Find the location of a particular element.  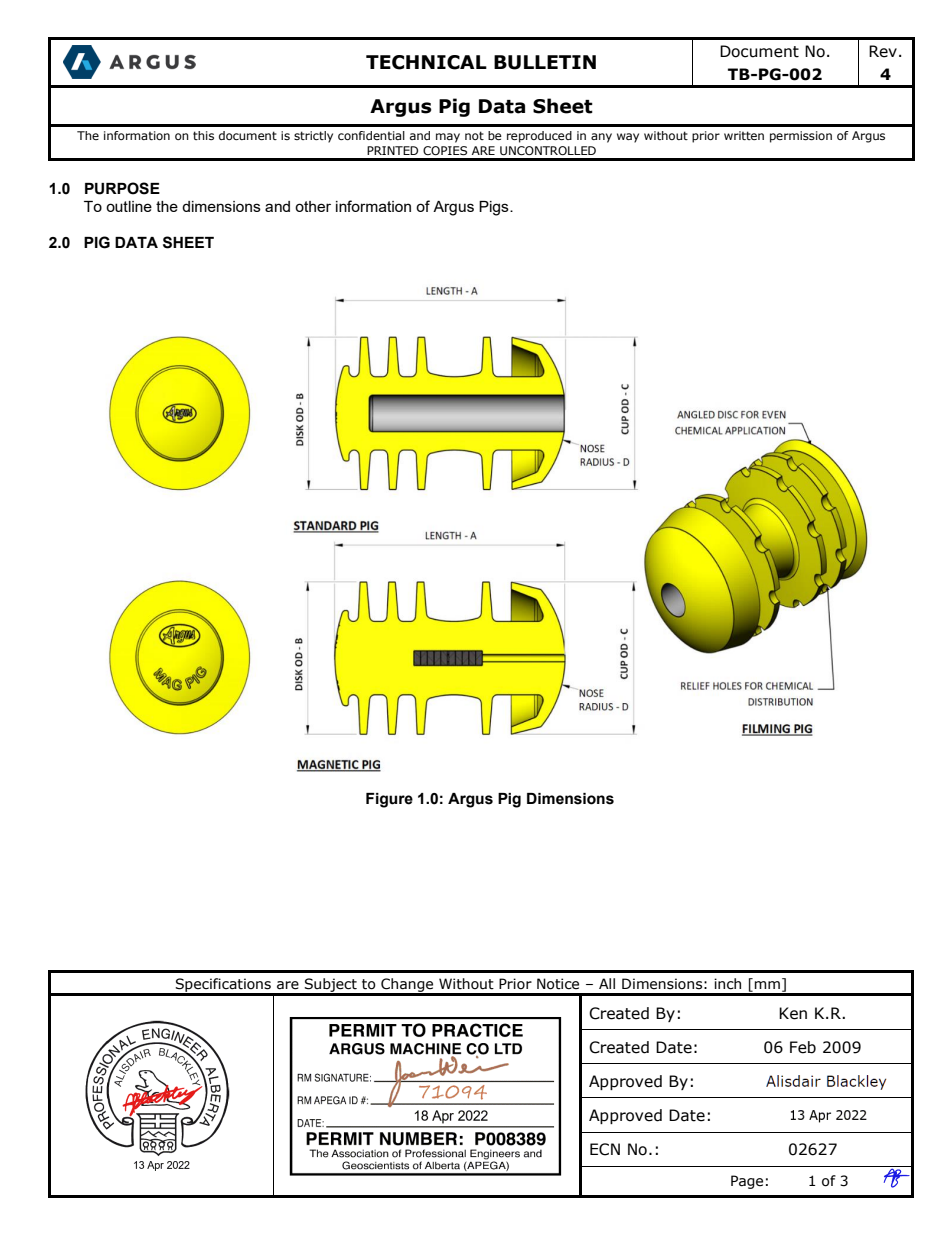

Notice is located at coordinates (558, 984).
